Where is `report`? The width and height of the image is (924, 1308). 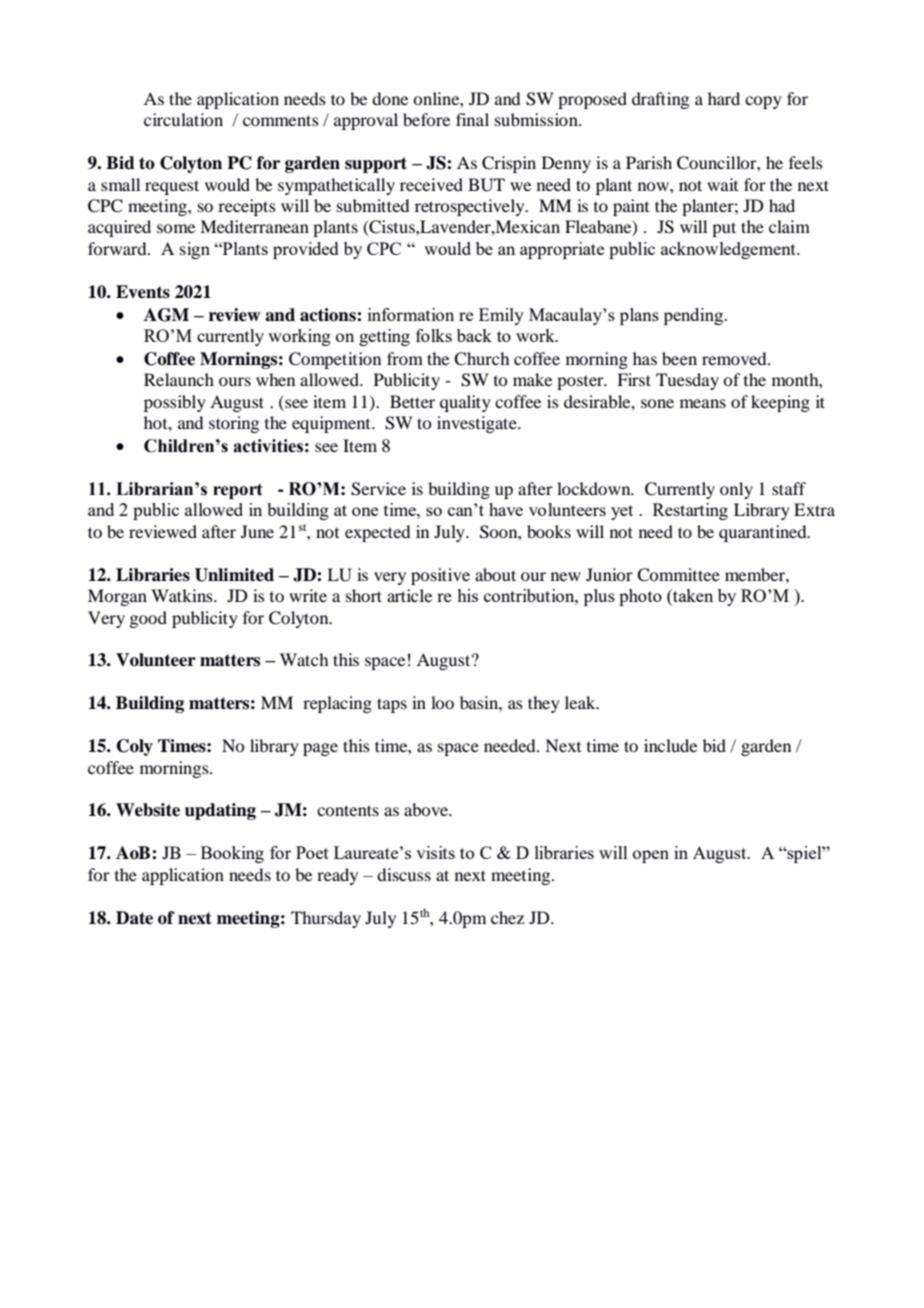 report is located at coordinates (237, 491).
